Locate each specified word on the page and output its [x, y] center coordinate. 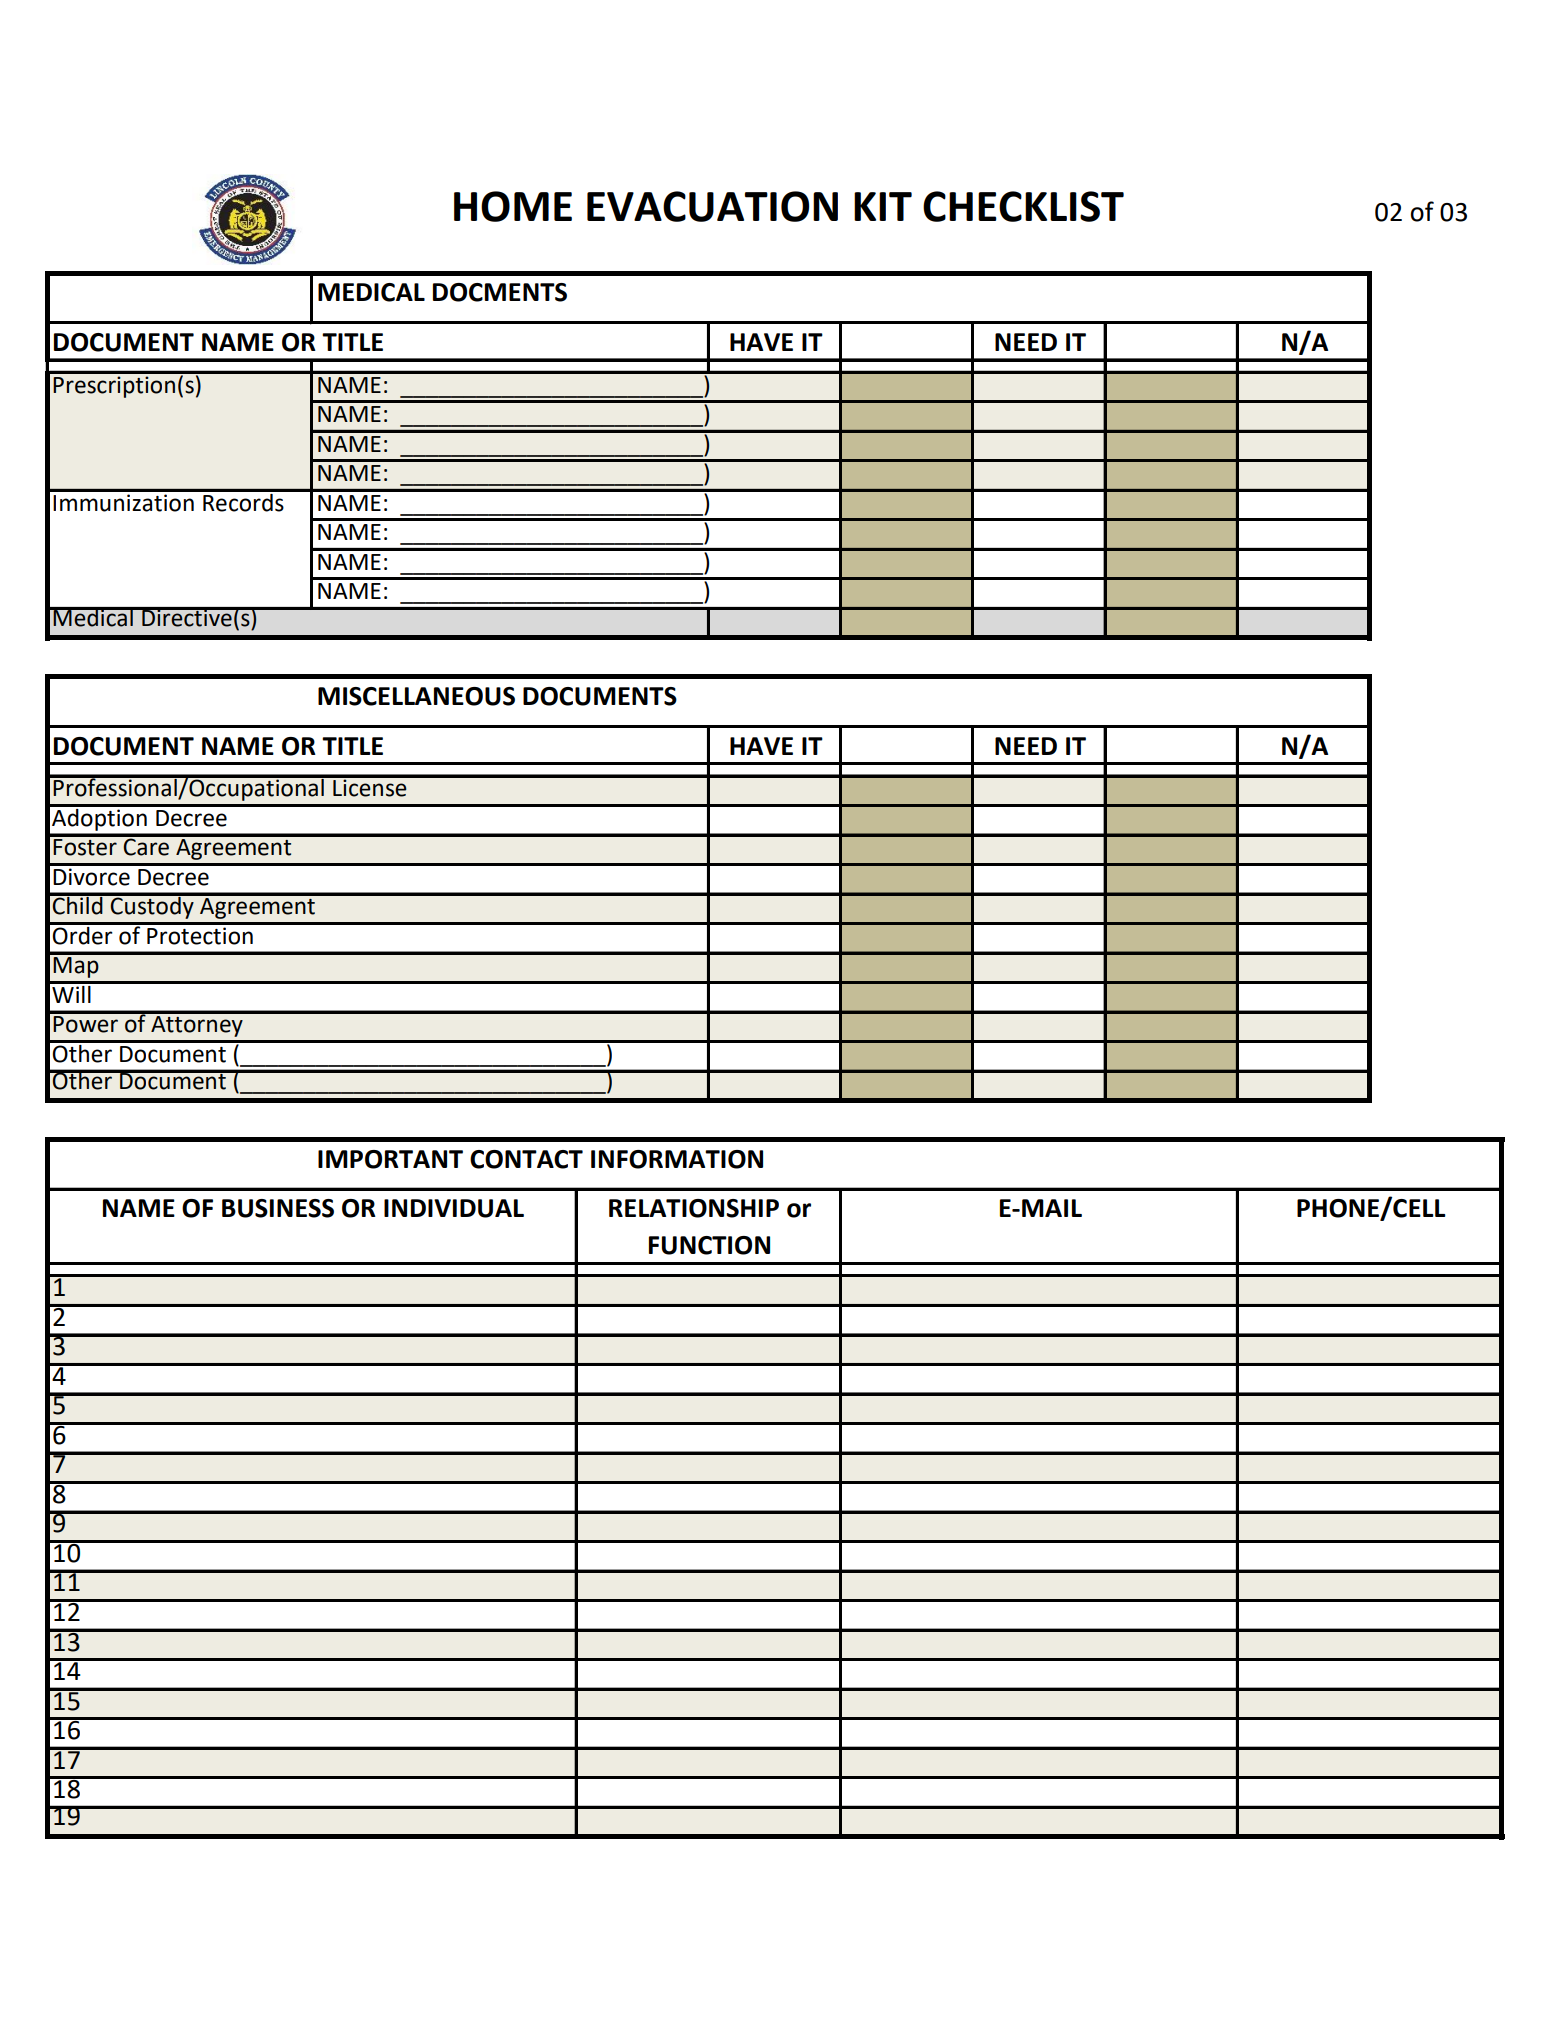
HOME [513, 206]
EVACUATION [712, 206]
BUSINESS [278, 1208]
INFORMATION [677, 1159]
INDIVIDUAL [454, 1208]
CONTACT [526, 1159]
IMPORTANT [390, 1159]
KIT [883, 206]
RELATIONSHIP [694, 1208]
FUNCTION [709, 1245]
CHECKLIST [1023, 206]
